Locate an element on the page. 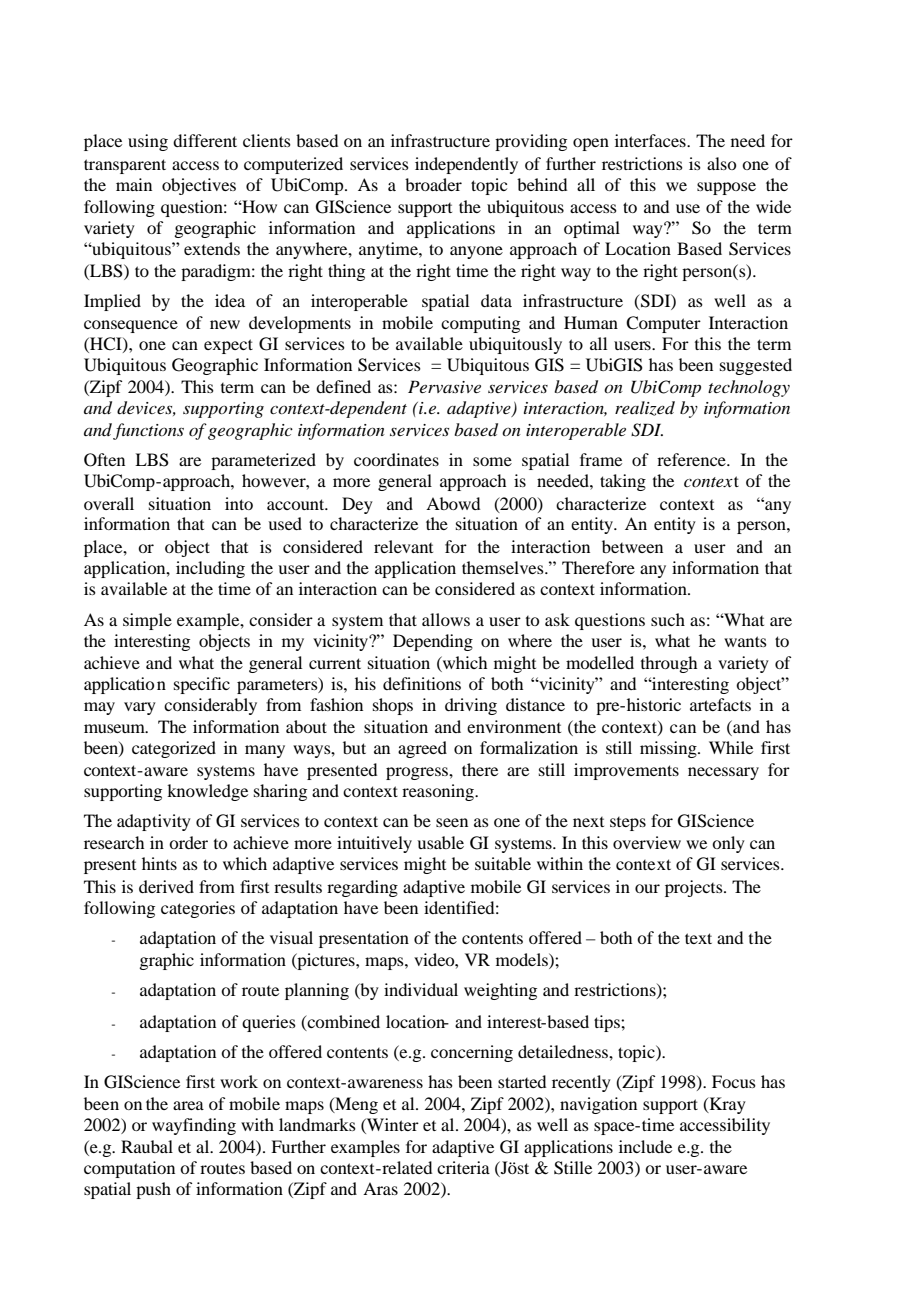 The width and height of the document is (924, 1307). also is located at coordinates (721, 163).
